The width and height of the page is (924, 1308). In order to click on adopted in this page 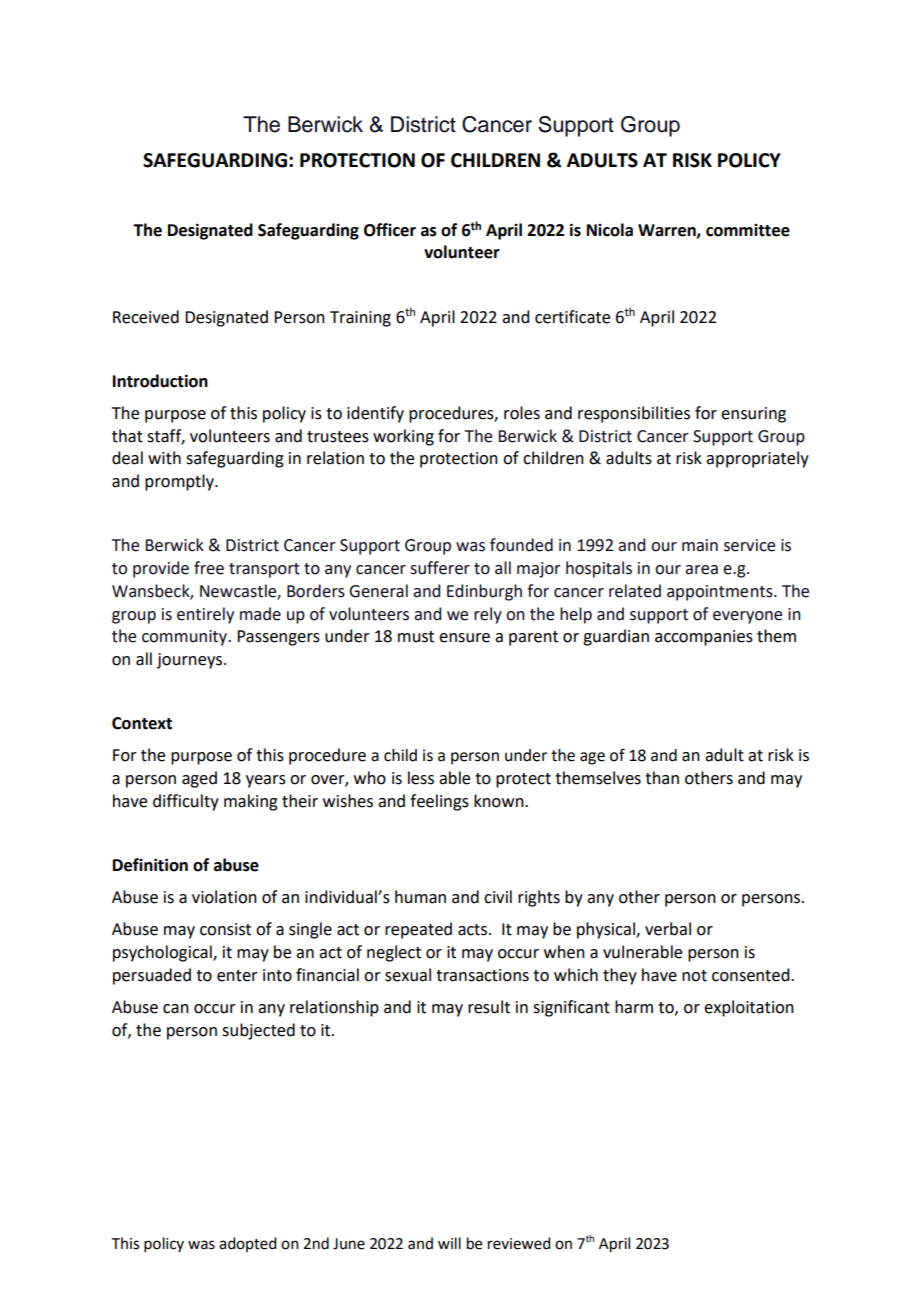, I will do `click(247, 1244)`.
